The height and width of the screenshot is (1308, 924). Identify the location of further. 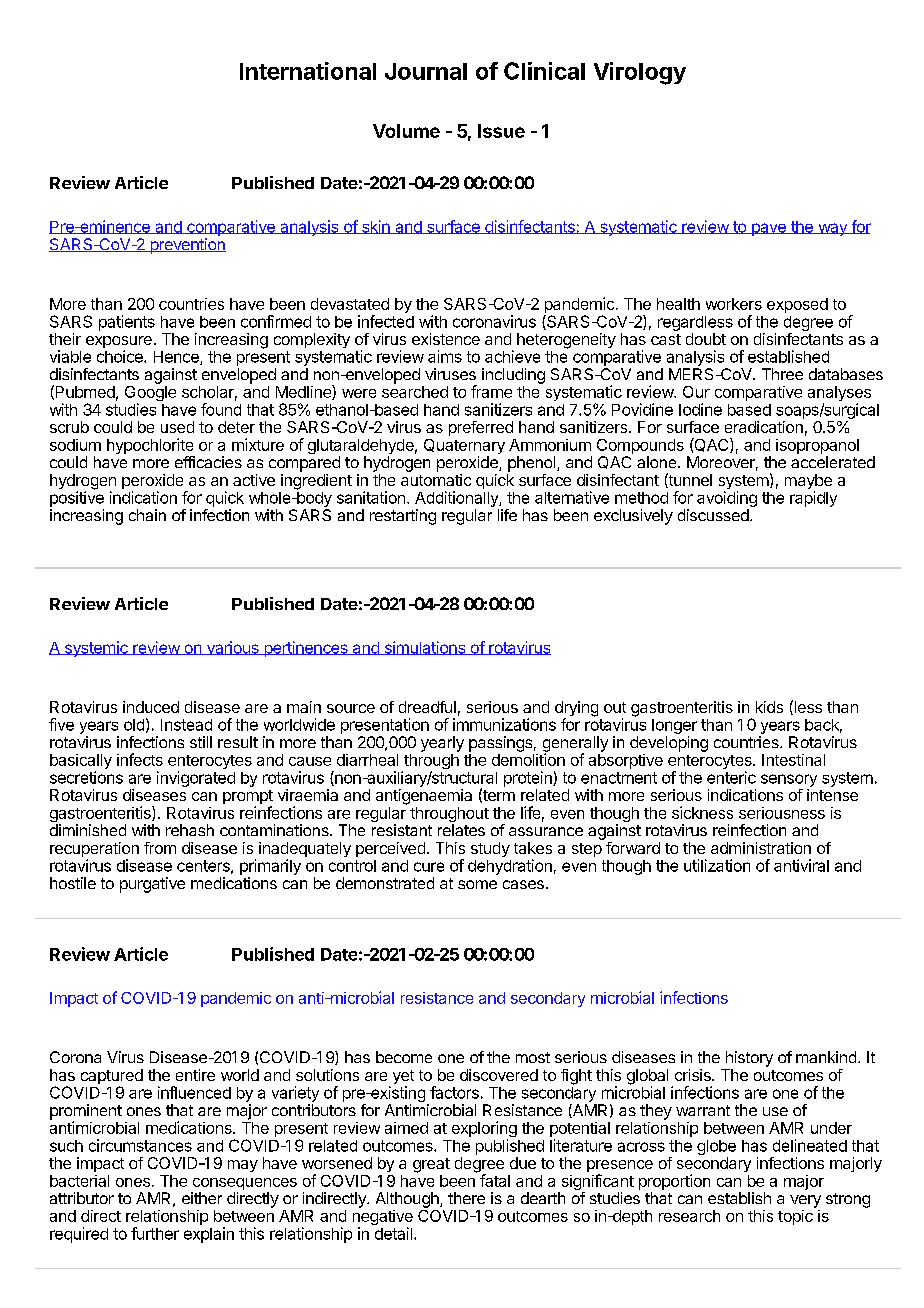
(155, 1233).
